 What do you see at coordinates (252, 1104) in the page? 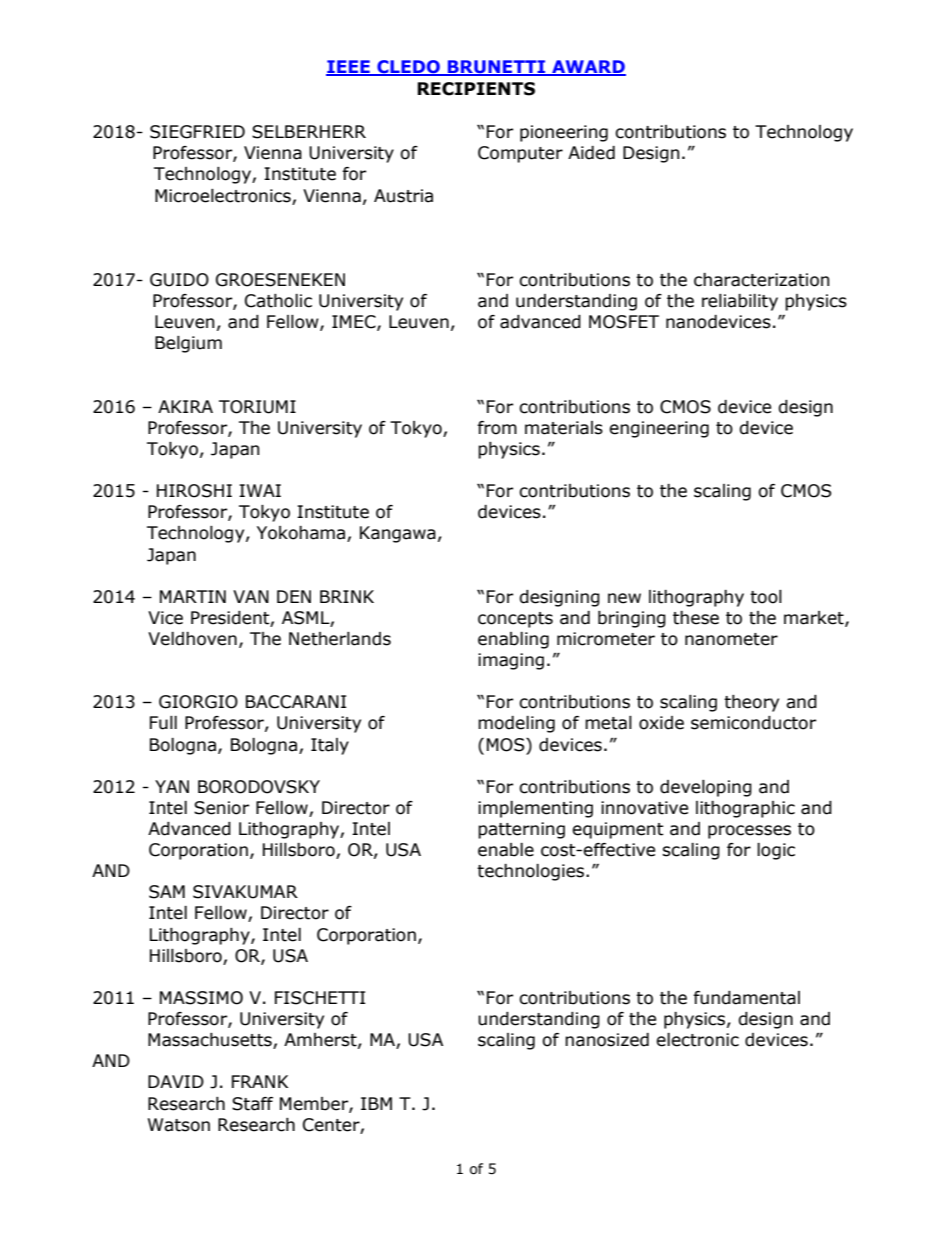
I see `Staff` at bounding box center [252, 1104].
